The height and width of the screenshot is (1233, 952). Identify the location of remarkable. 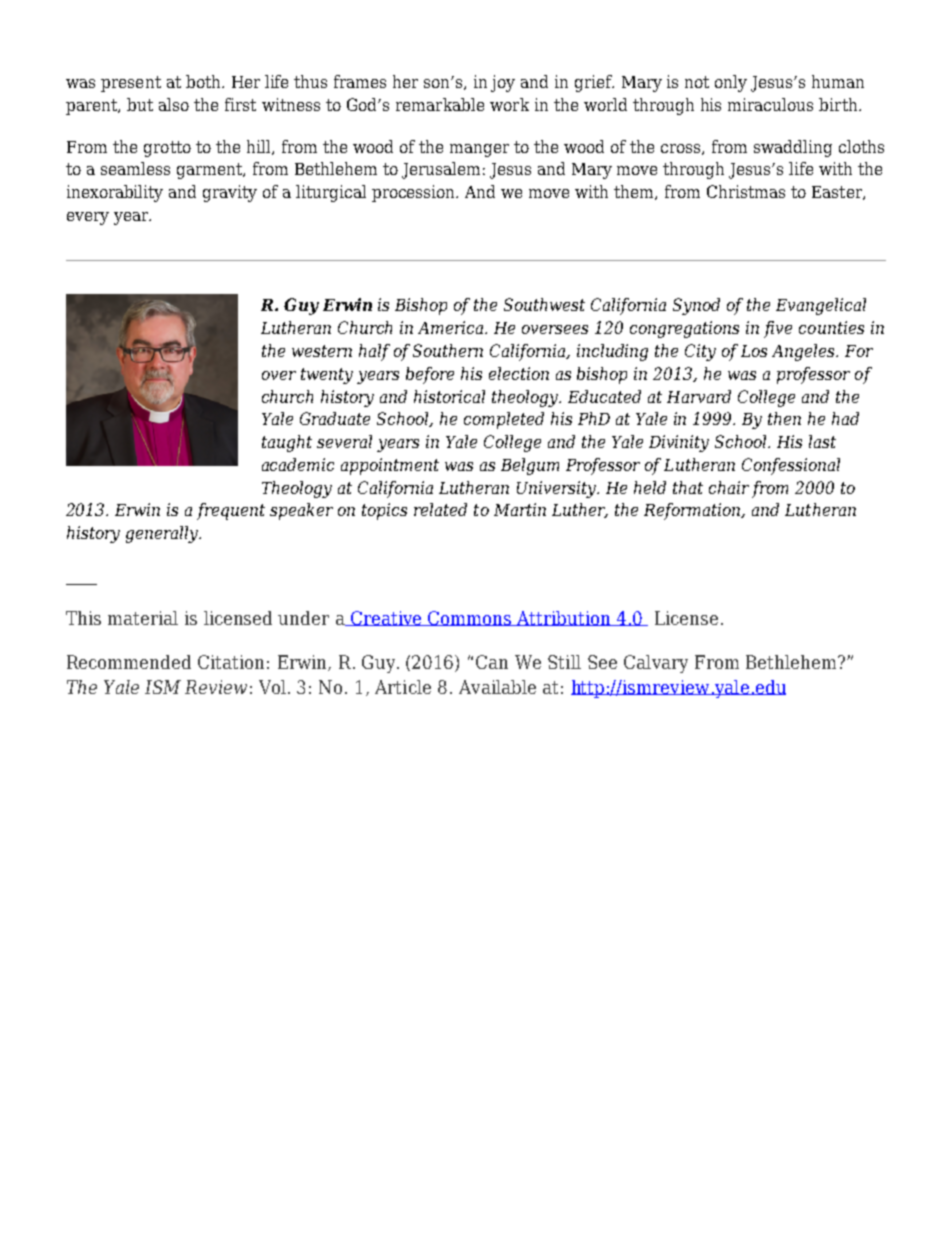
(440, 104).
